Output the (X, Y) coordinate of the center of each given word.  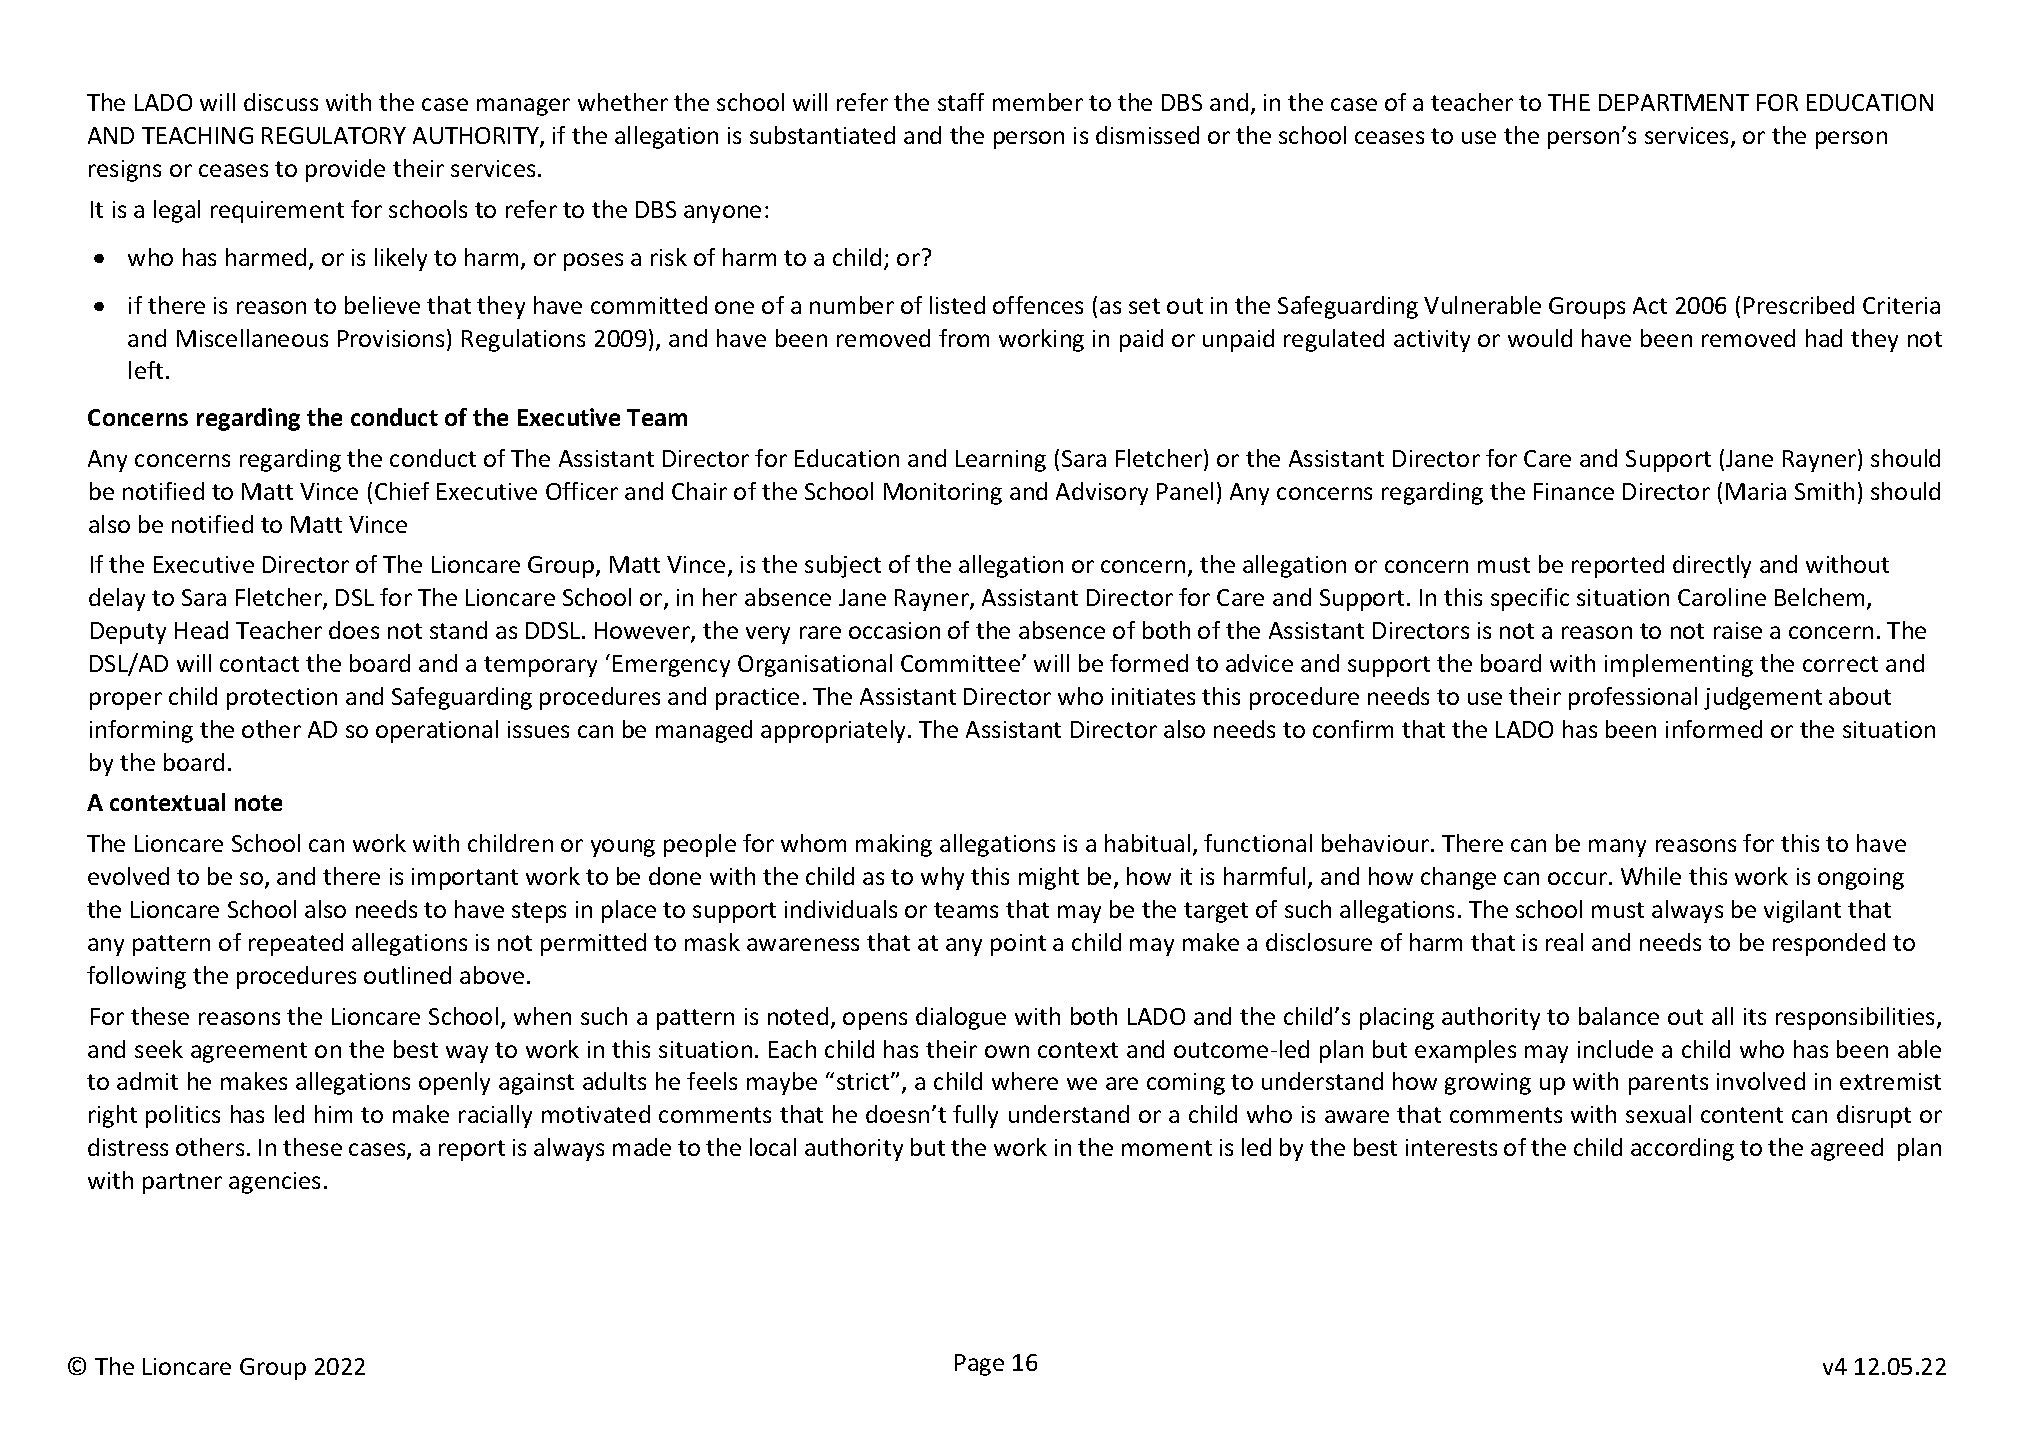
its (1755, 1016)
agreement (249, 1052)
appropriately (835, 731)
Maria (1756, 491)
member (1038, 102)
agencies (274, 1183)
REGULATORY (334, 135)
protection (282, 699)
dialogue (961, 1018)
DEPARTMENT (1674, 102)
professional (1633, 698)
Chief (402, 491)
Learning (1001, 461)
